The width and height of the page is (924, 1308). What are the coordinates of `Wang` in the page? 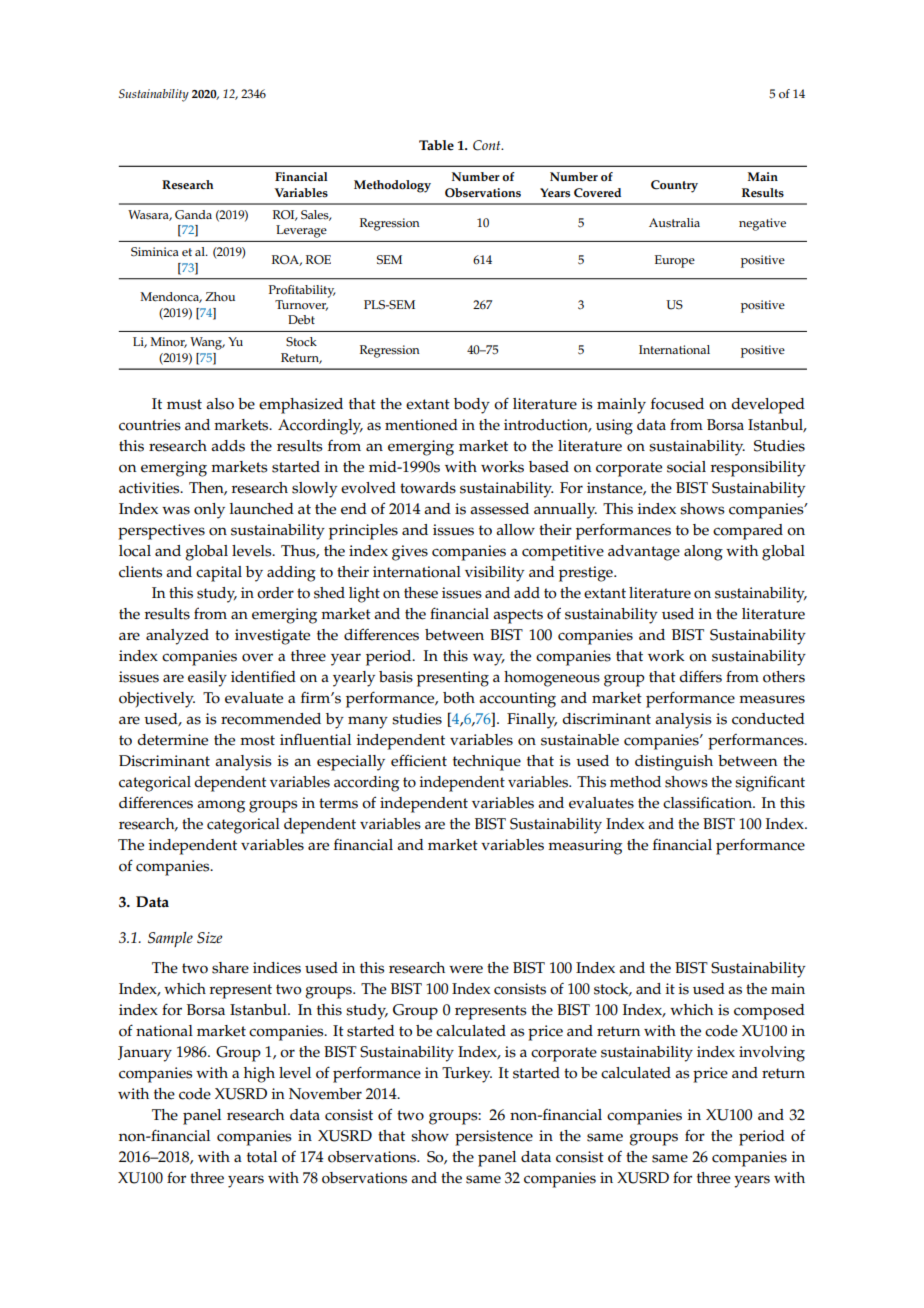 It's located at (207, 343).
